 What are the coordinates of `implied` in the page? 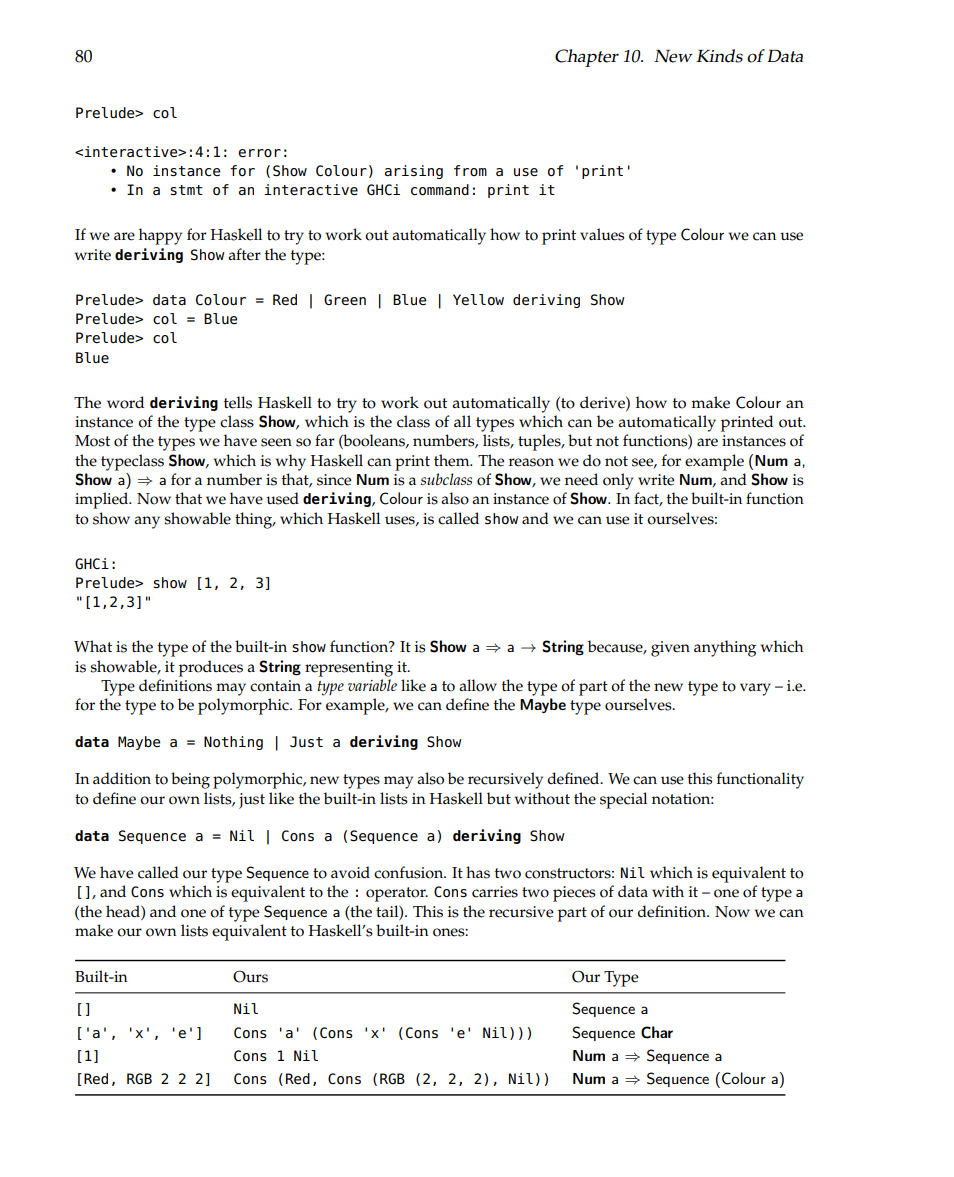 It's located at (103, 500).
